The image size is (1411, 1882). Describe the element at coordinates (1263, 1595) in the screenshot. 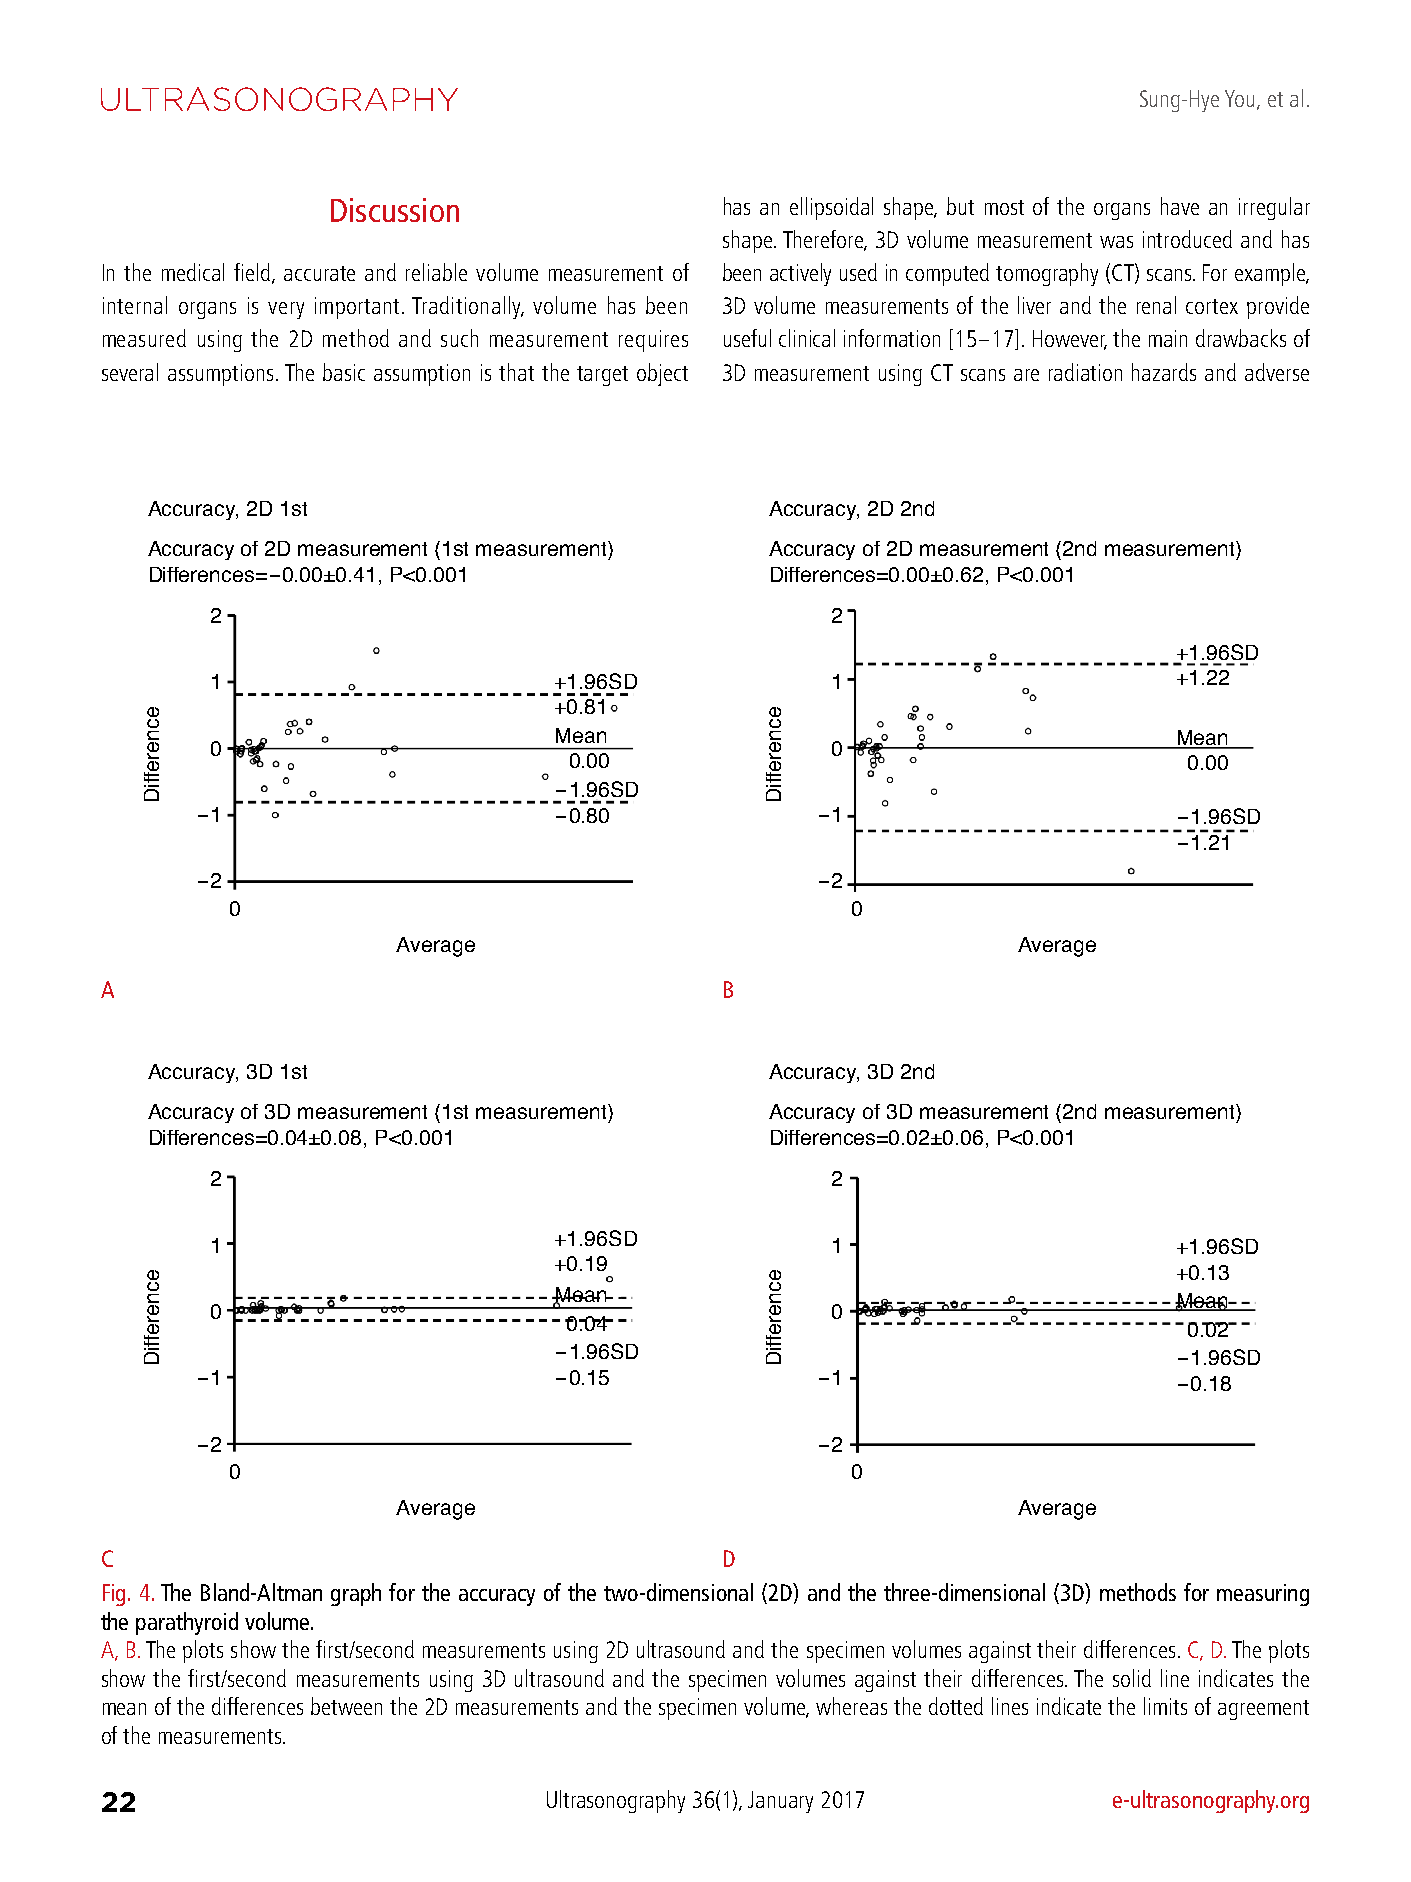

I see `measuring` at that location.
